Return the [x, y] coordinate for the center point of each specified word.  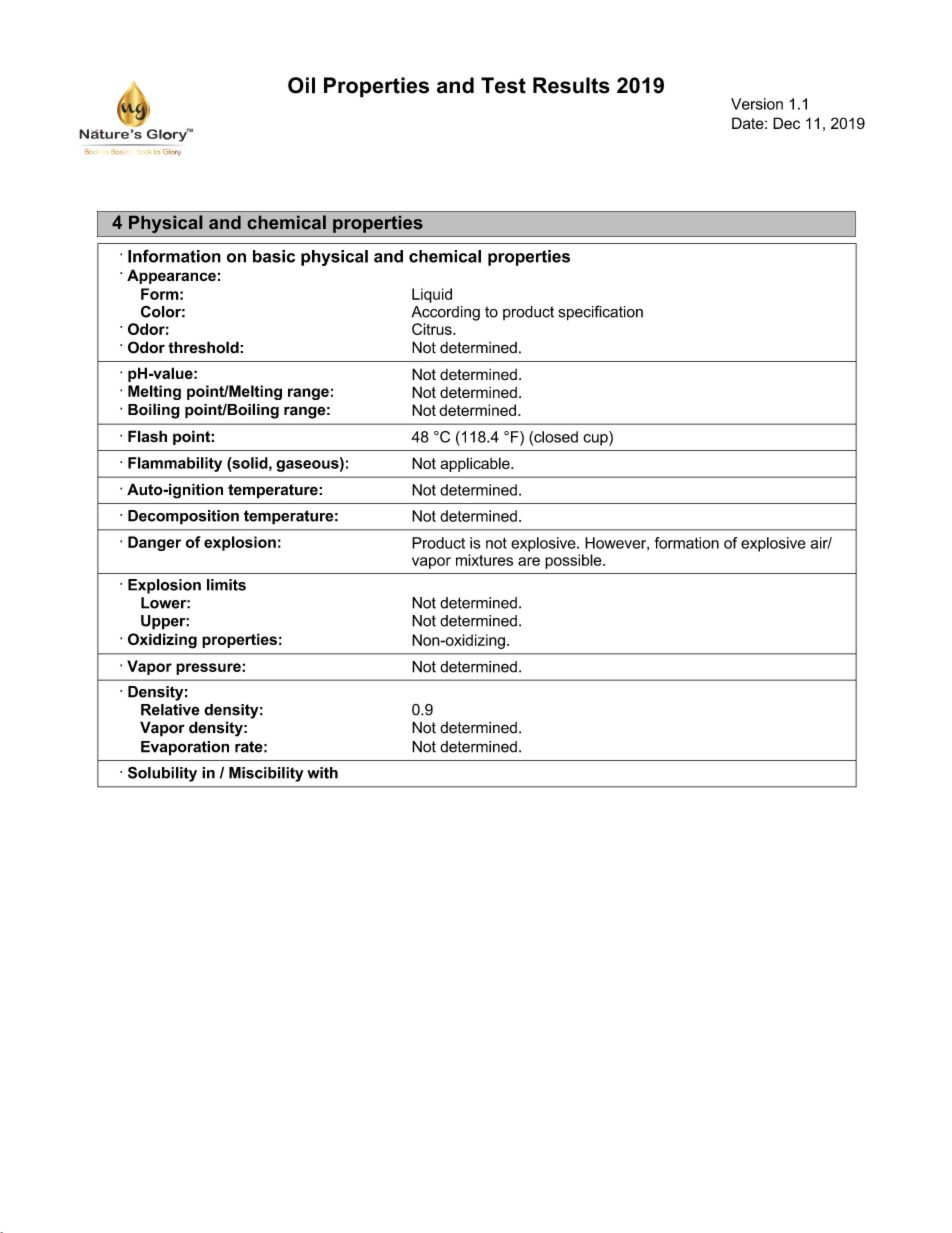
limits [226, 585]
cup [596, 440]
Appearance [171, 276]
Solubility [162, 774]
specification [601, 313]
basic [274, 256]
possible [574, 561]
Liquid [432, 295]
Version [757, 104]
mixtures [484, 560]
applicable [476, 464]
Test [503, 85]
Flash [147, 436]
